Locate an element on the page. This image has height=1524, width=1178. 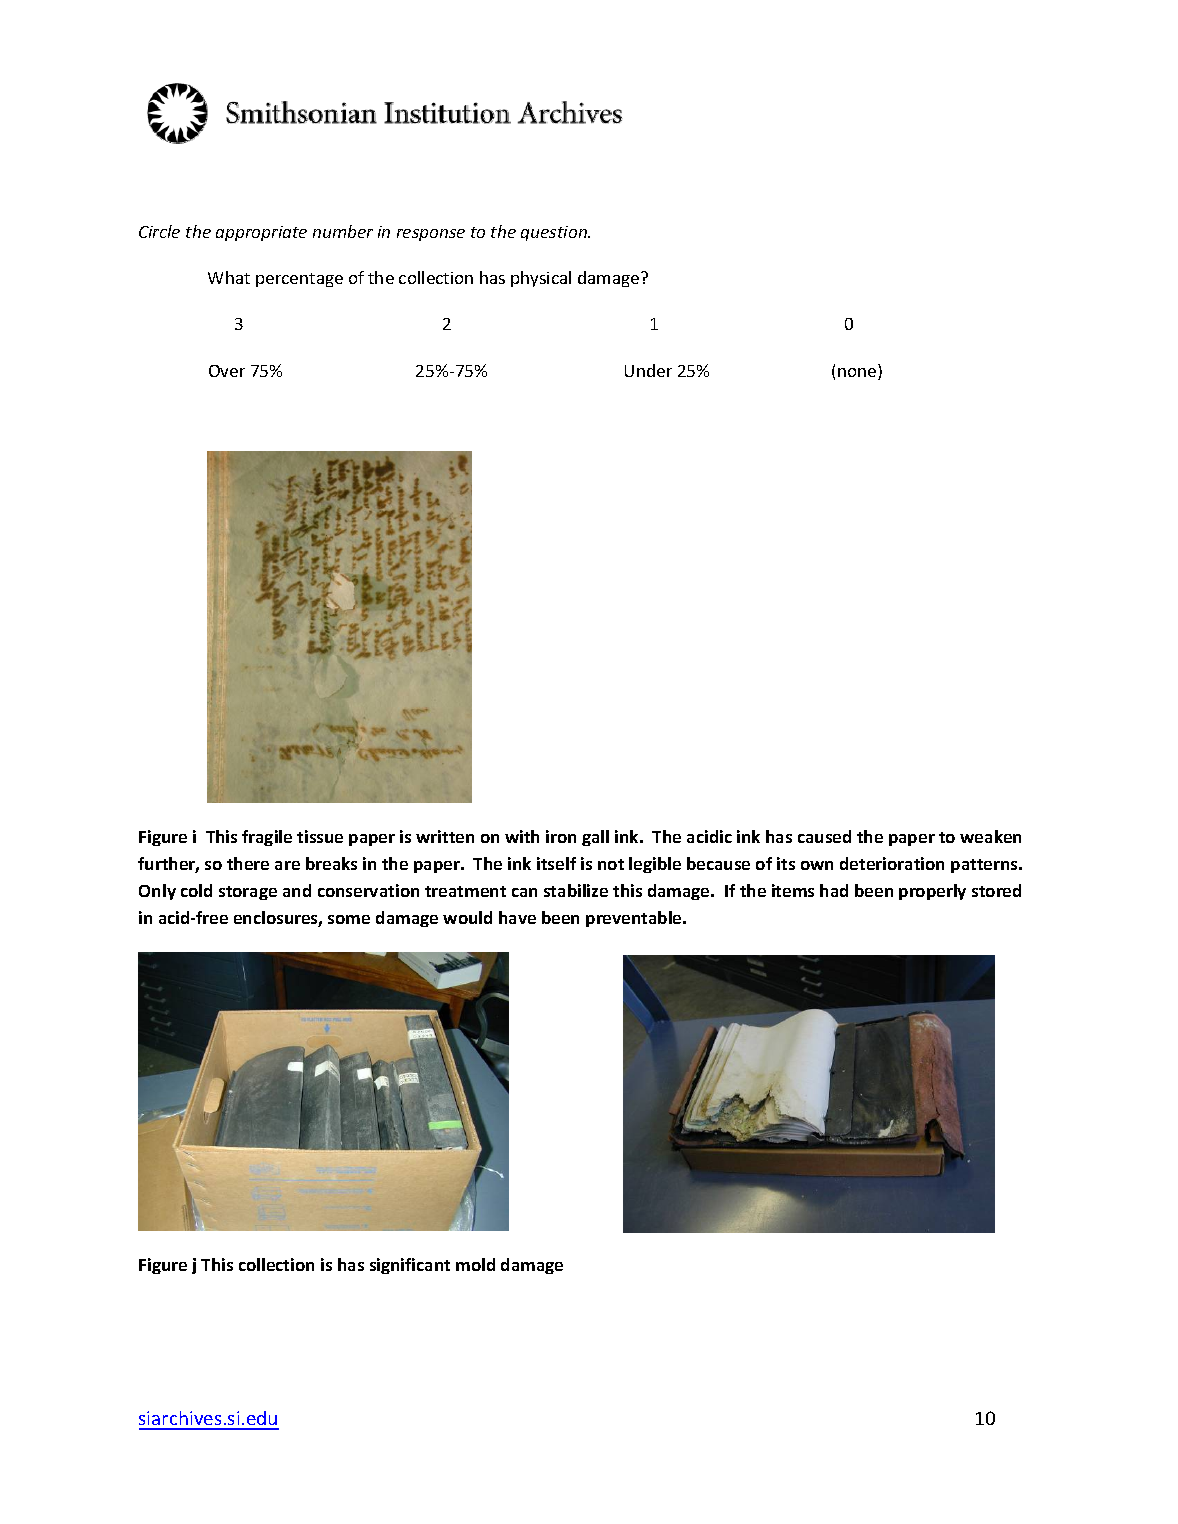
none is located at coordinates (858, 374).
